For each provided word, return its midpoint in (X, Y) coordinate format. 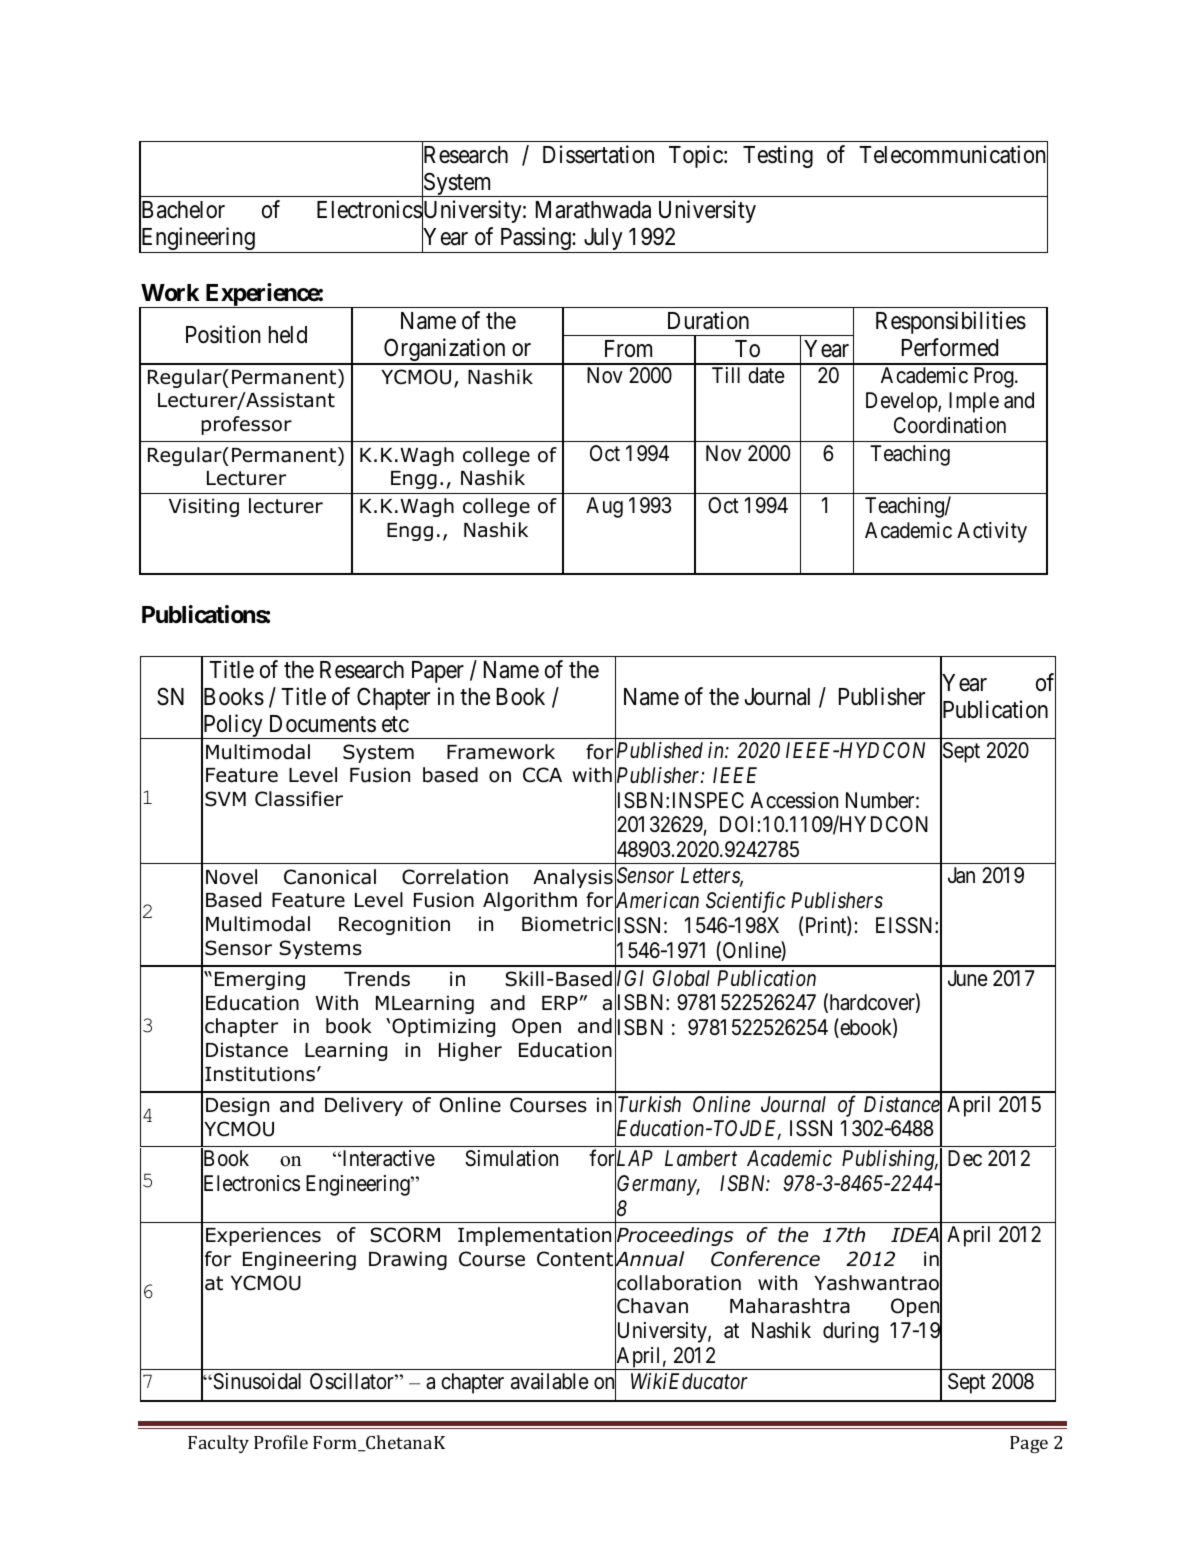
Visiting (204, 507)
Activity (992, 532)
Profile (281, 1442)
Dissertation (598, 154)
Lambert (701, 1158)
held (288, 335)
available (550, 1381)
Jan (961, 875)
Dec (965, 1158)
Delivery (364, 1106)
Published (659, 752)
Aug (604, 507)
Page (1029, 1445)
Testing (778, 156)
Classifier (299, 799)
